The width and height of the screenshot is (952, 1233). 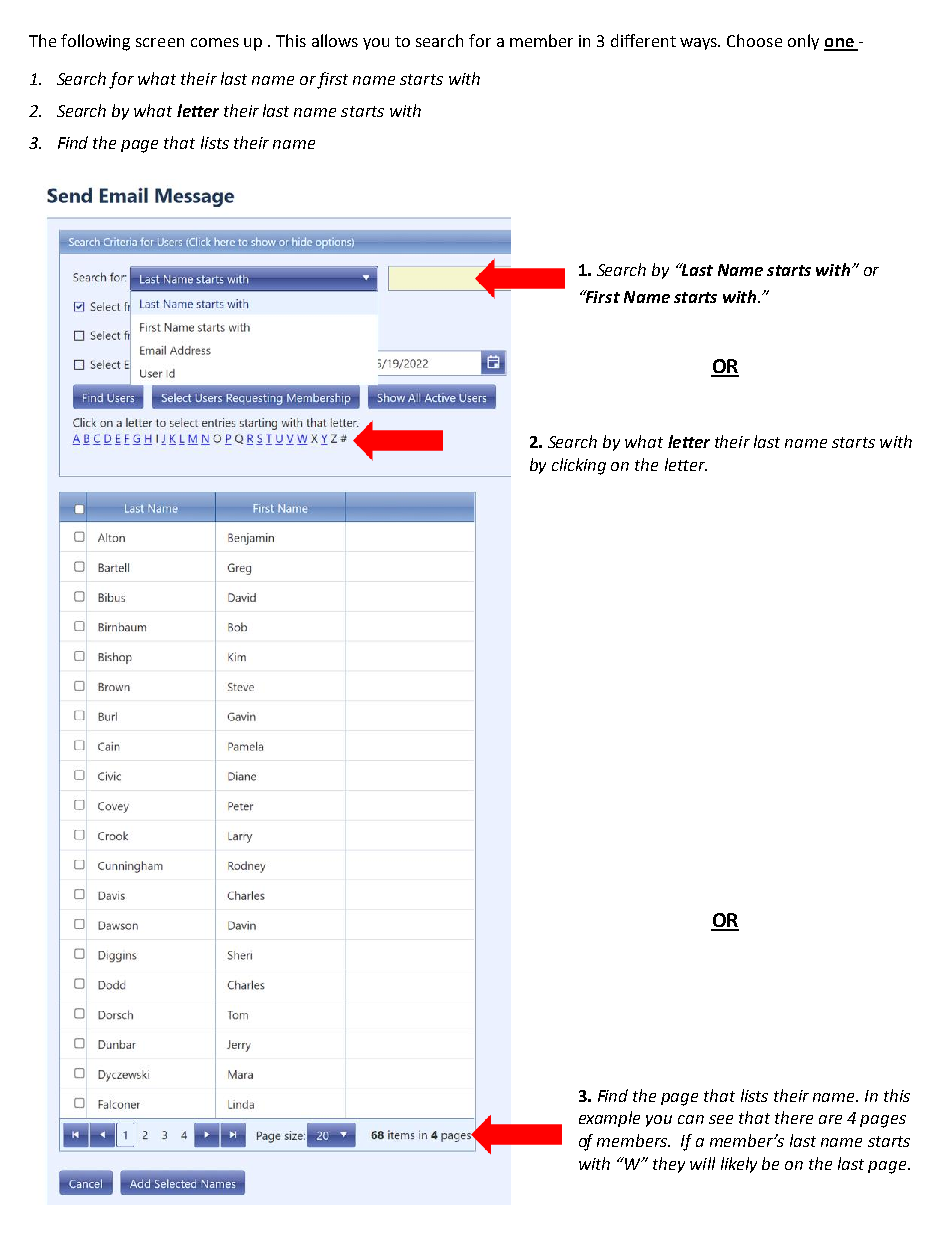 What do you see at coordinates (794, 1117) in the screenshot?
I see `there` at bounding box center [794, 1117].
